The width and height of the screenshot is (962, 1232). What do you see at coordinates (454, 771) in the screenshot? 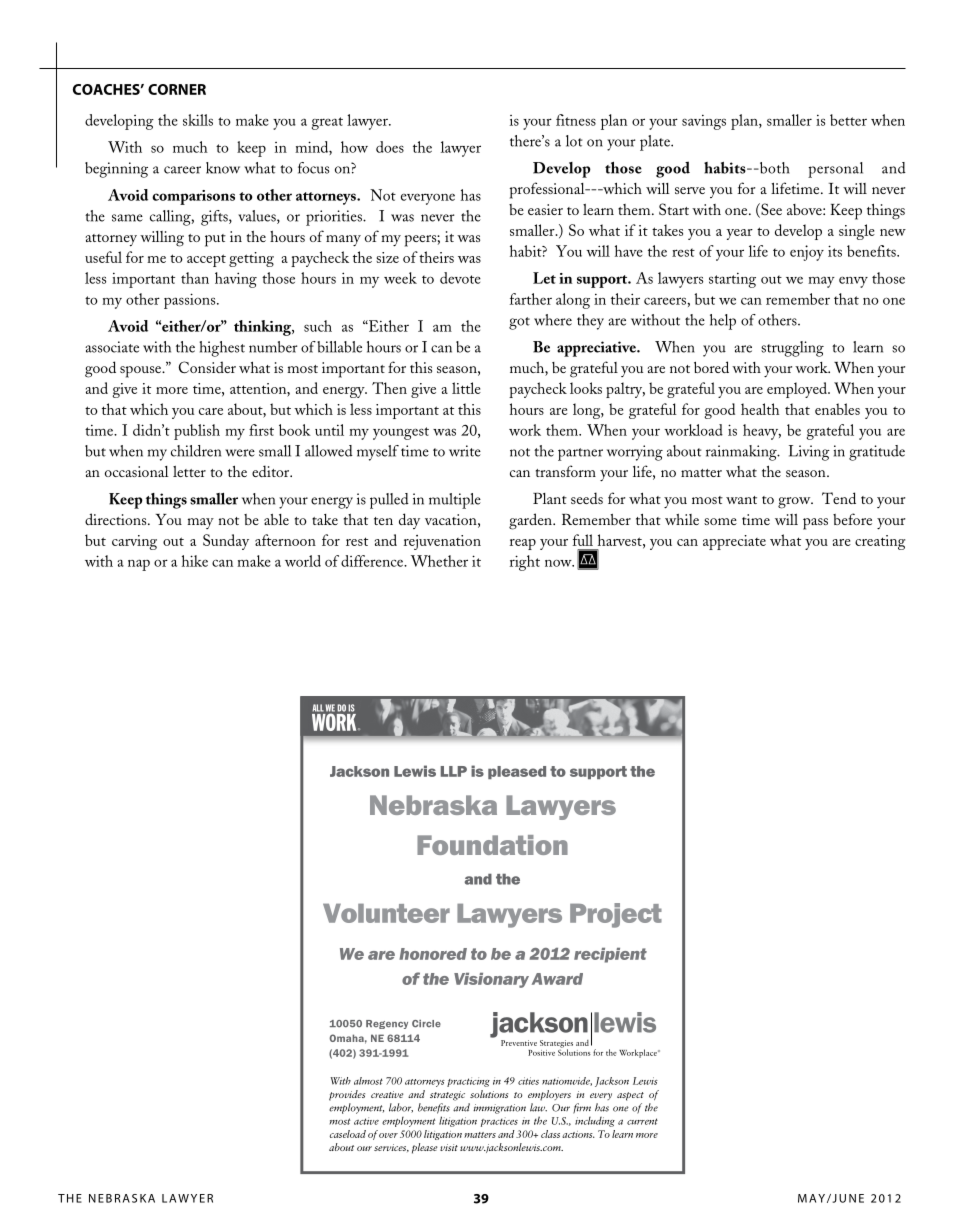
I see `LLP` at bounding box center [454, 771].
